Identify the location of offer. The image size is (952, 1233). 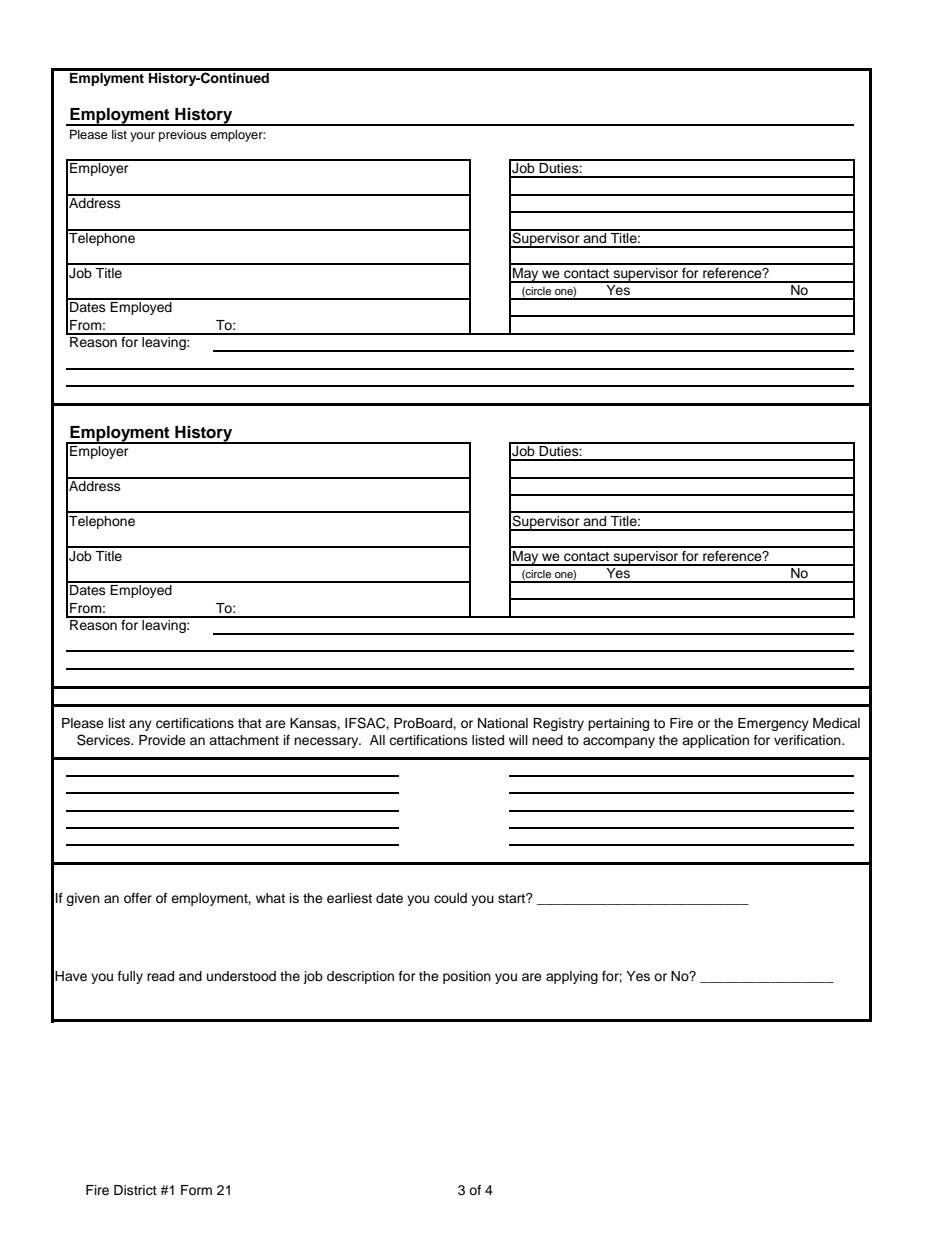
(138, 898).
